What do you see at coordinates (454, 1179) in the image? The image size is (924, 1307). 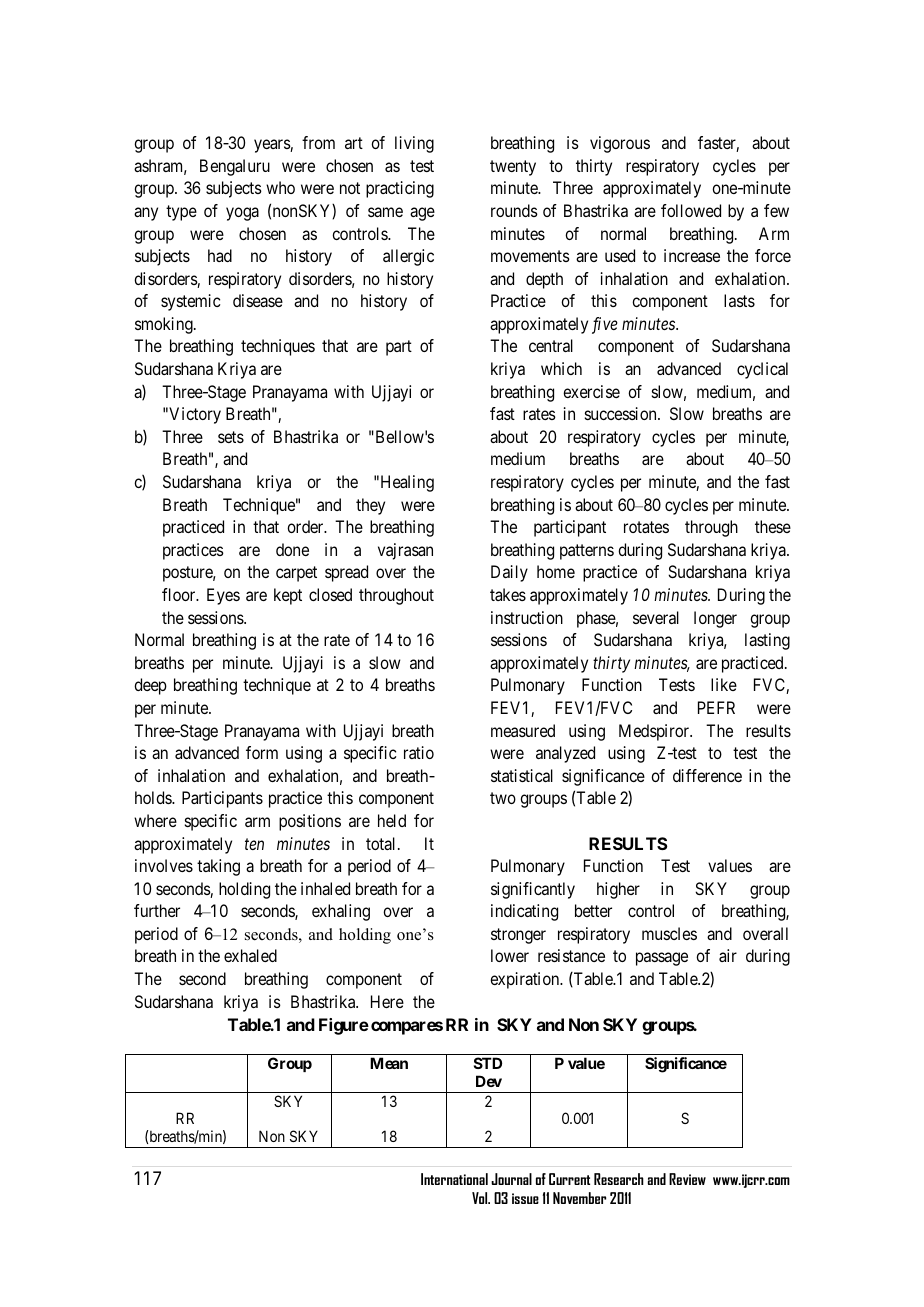 I see `International` at bounding box center [454, 1179].
